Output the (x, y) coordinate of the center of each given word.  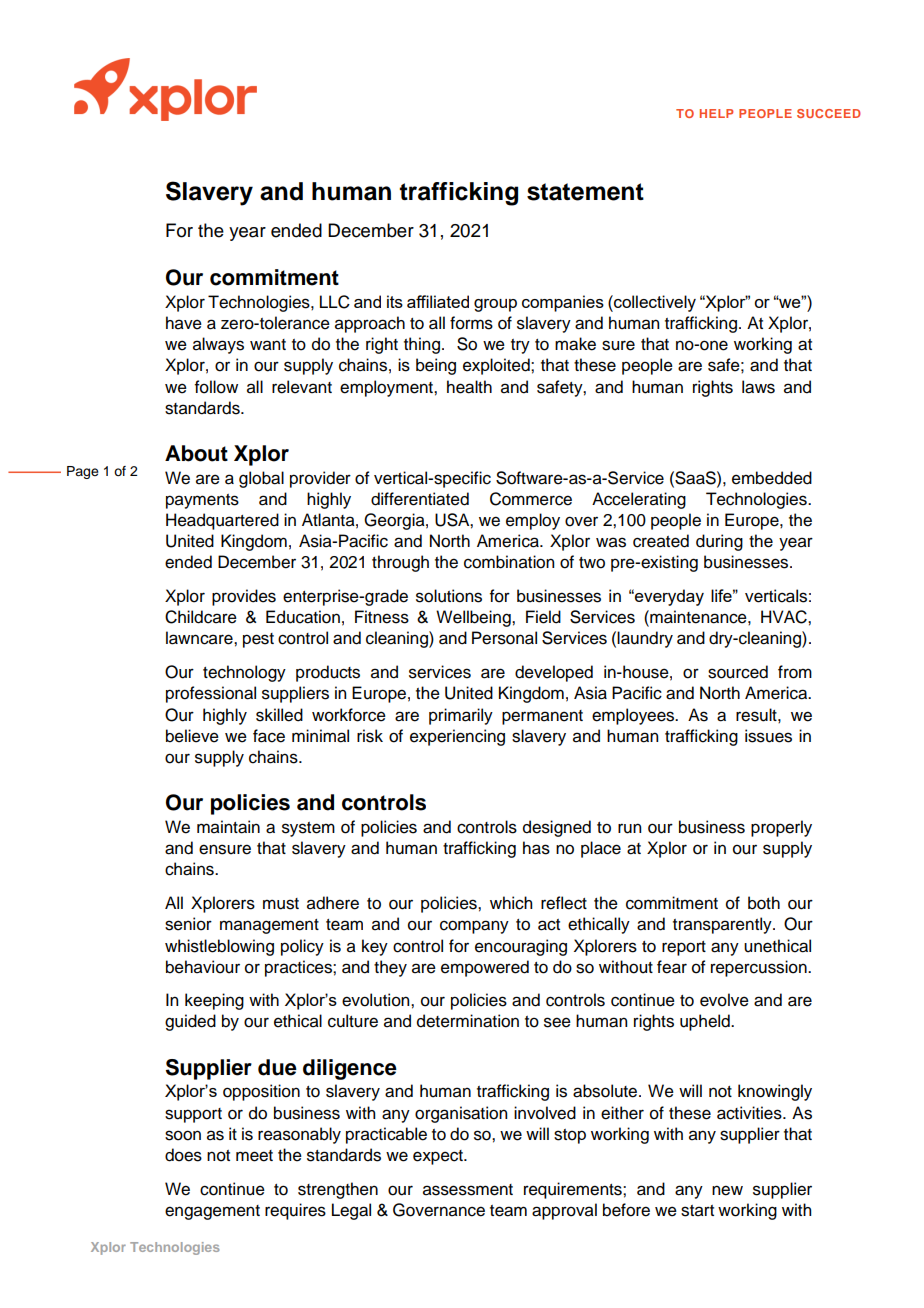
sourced (738, 672)
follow (216, 387)
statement (585, 192)
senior (188, 924)
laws (758, 387)
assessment (468, 1190)
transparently (723, 925)
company (474, 927)
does (183, 1155)
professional (211, 694)
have (184, 323)
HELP (716, 113)
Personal (504, 638)
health (469, 387)
